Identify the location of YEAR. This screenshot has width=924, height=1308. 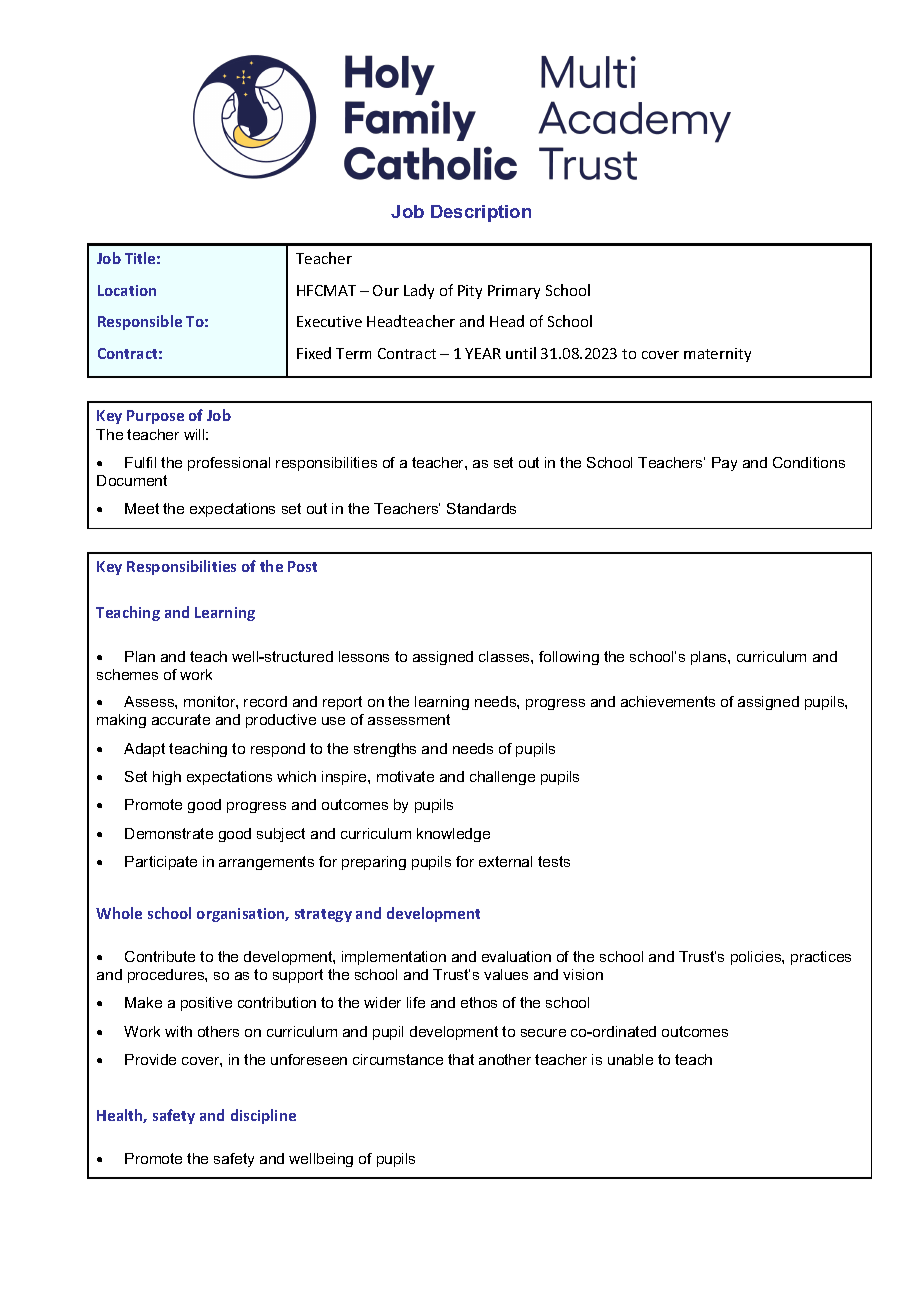
(483, 353).
